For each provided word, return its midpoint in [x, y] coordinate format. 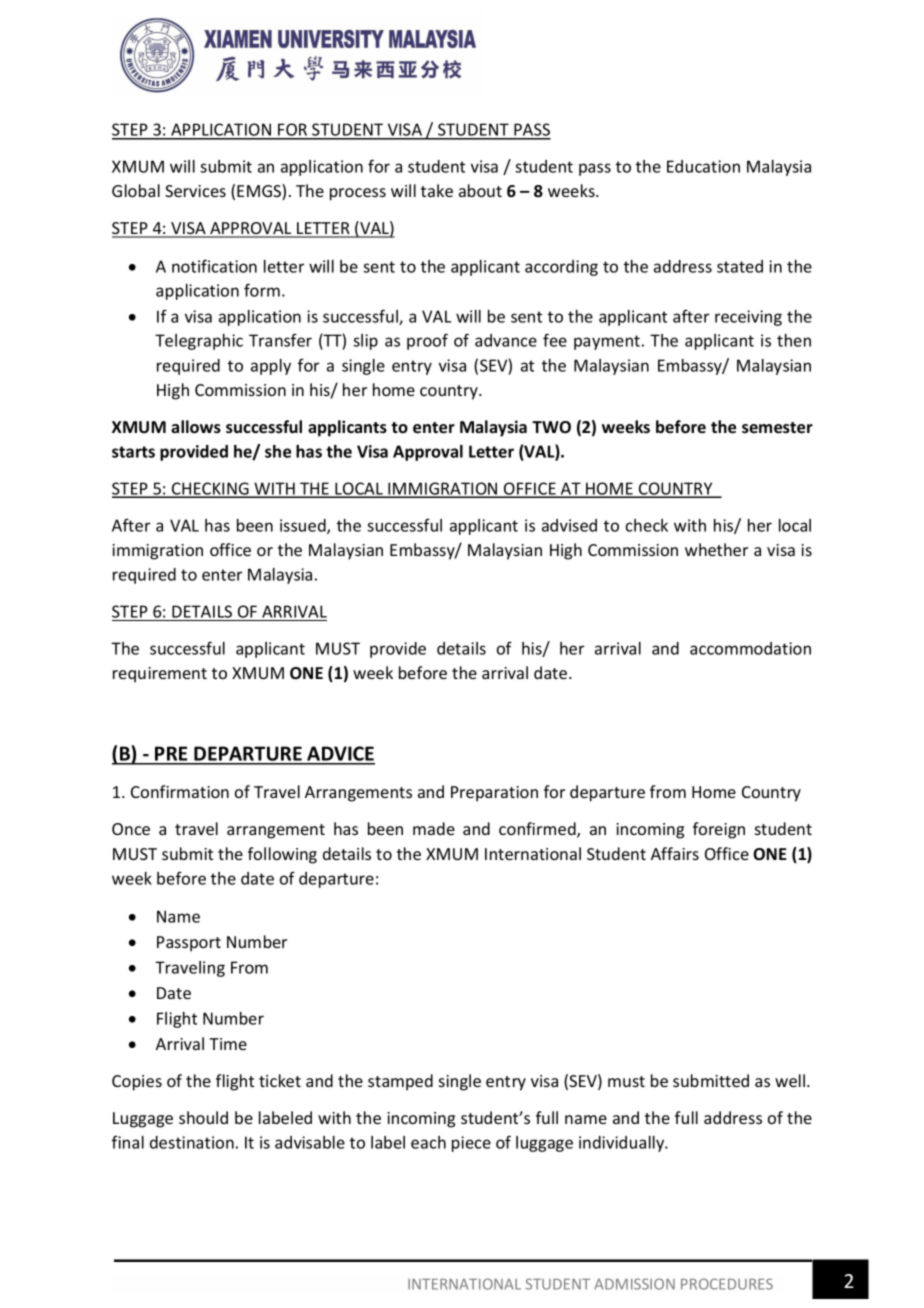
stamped [400, 1082]
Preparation [494, 794]
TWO [551, 427]
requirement [160, 675]
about [480, 190]
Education [703, 166]
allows [196, 427]
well [790, 1080]
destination [192, 1142]
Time [228, 1044]
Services [195, 191]
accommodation [750, 648]
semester [777, 428]
